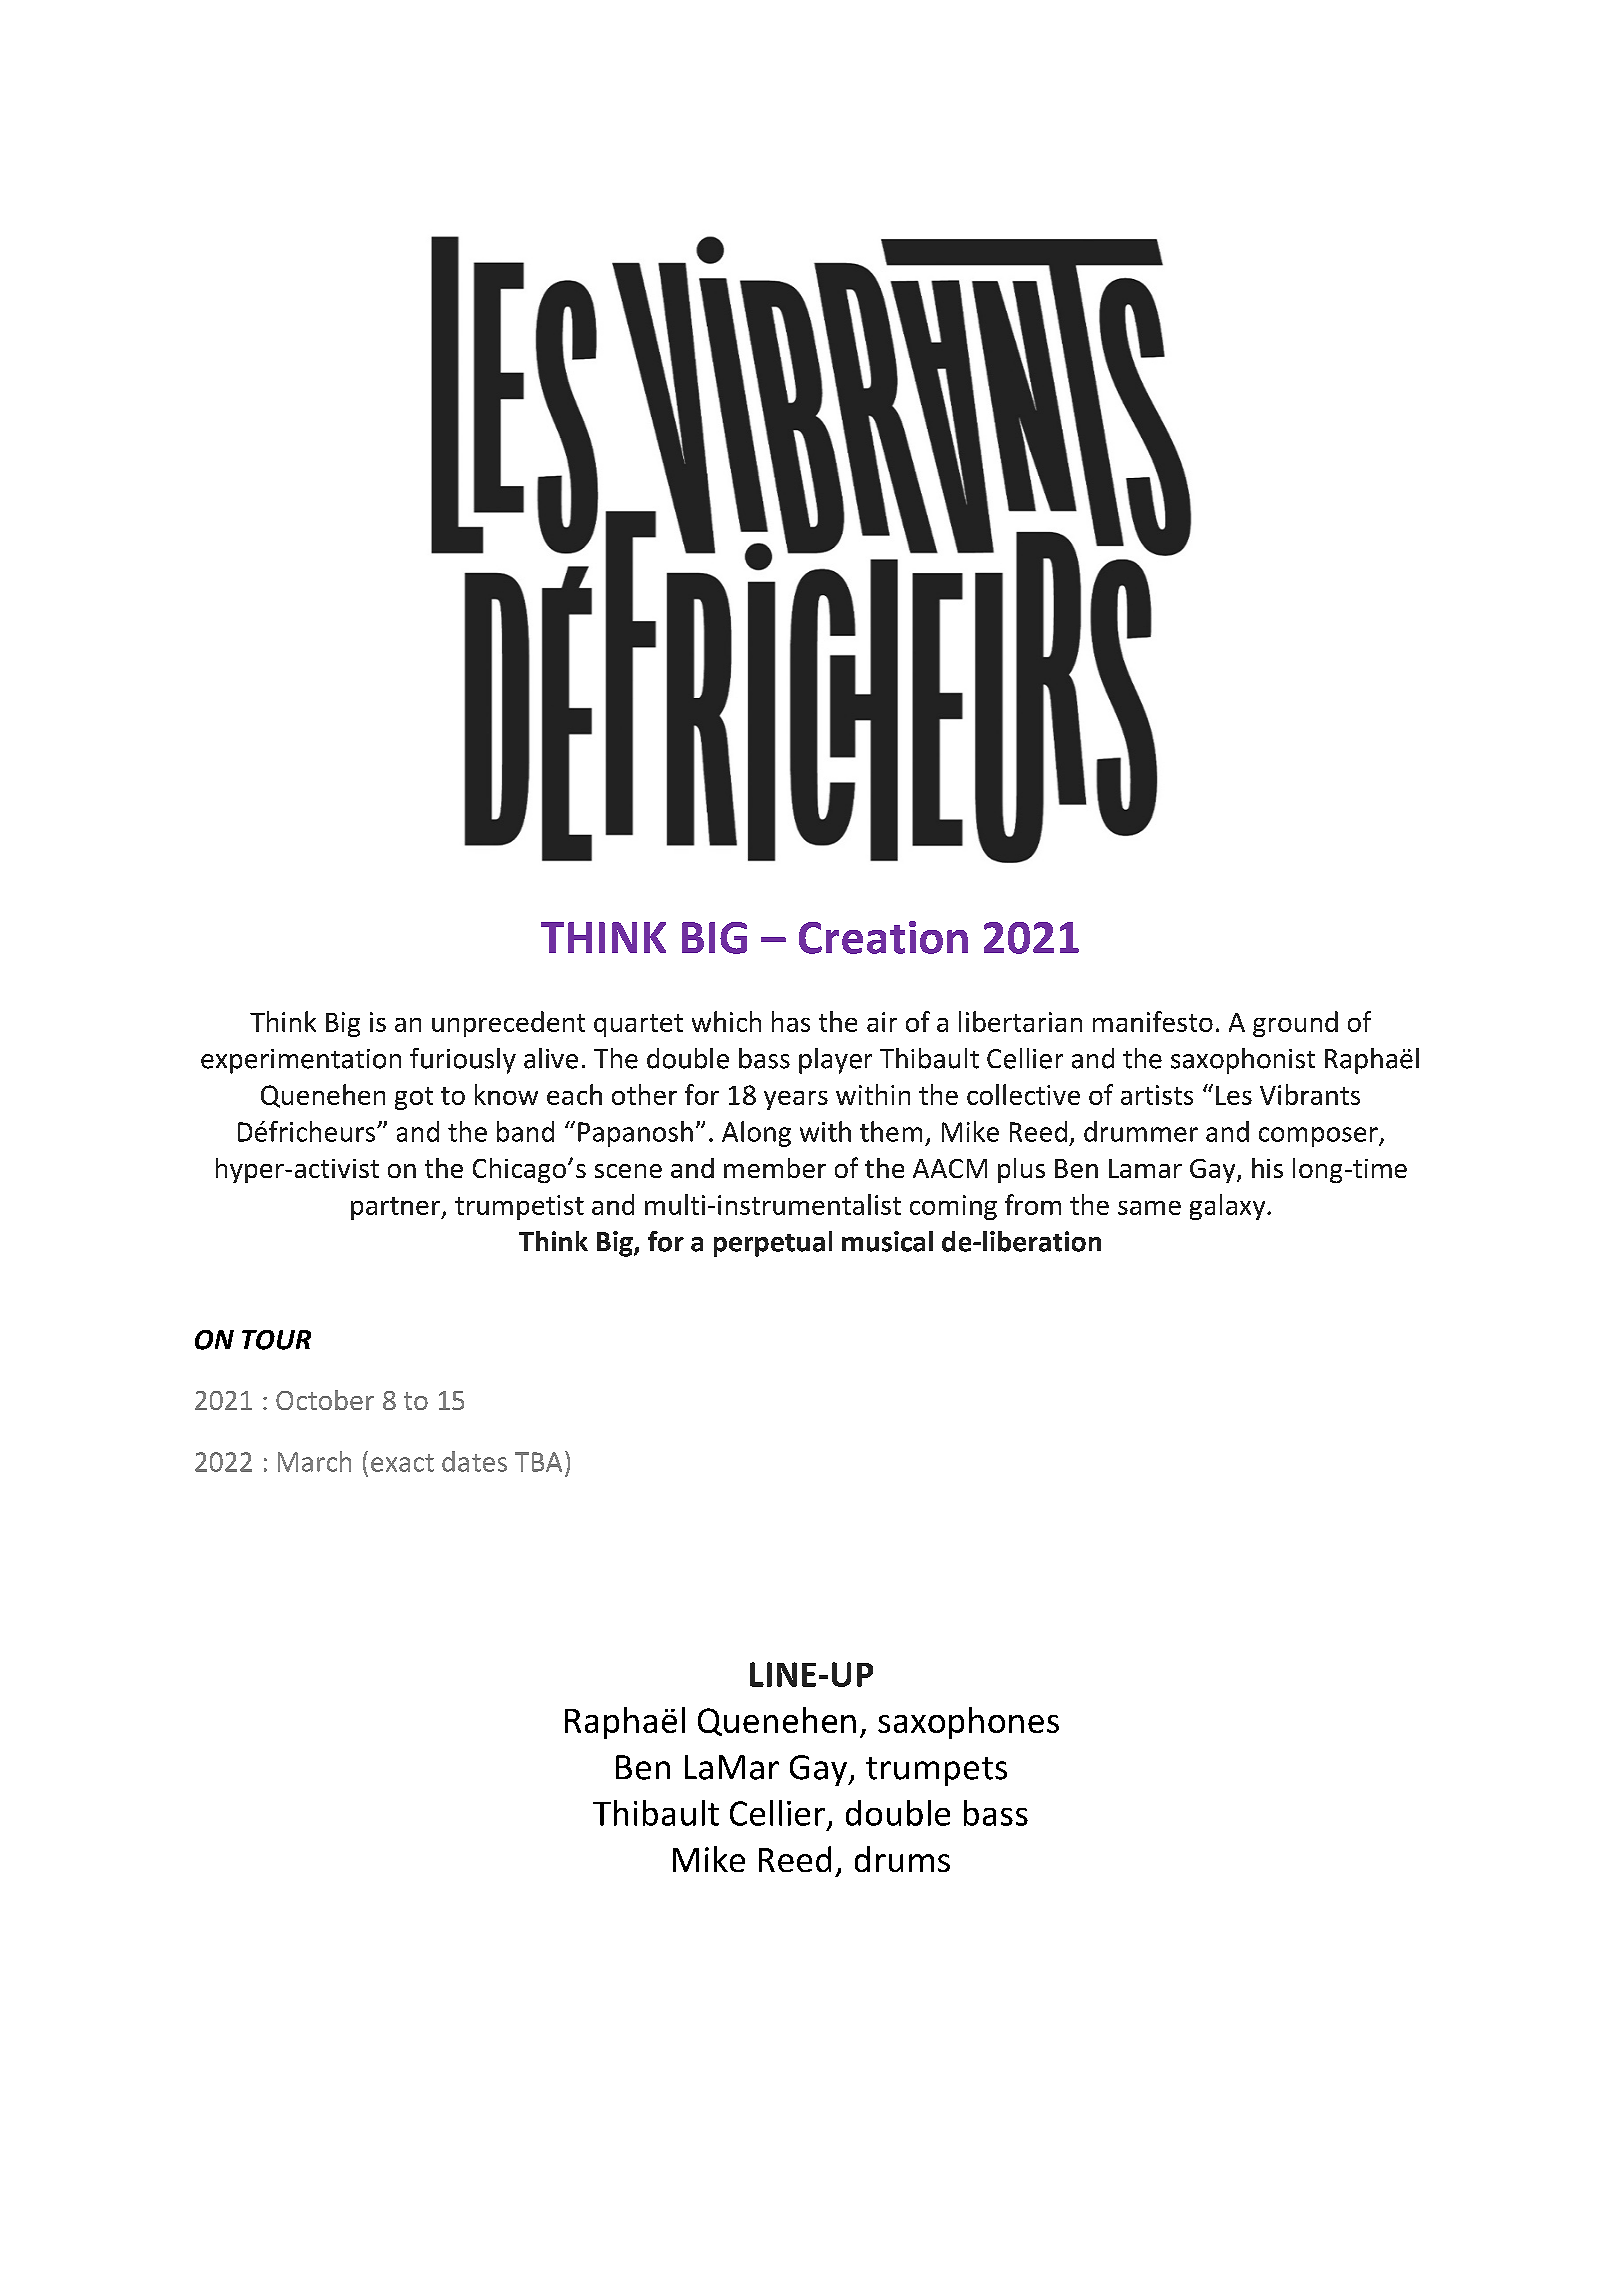  I want to click on dates, so click(474, 1461).
